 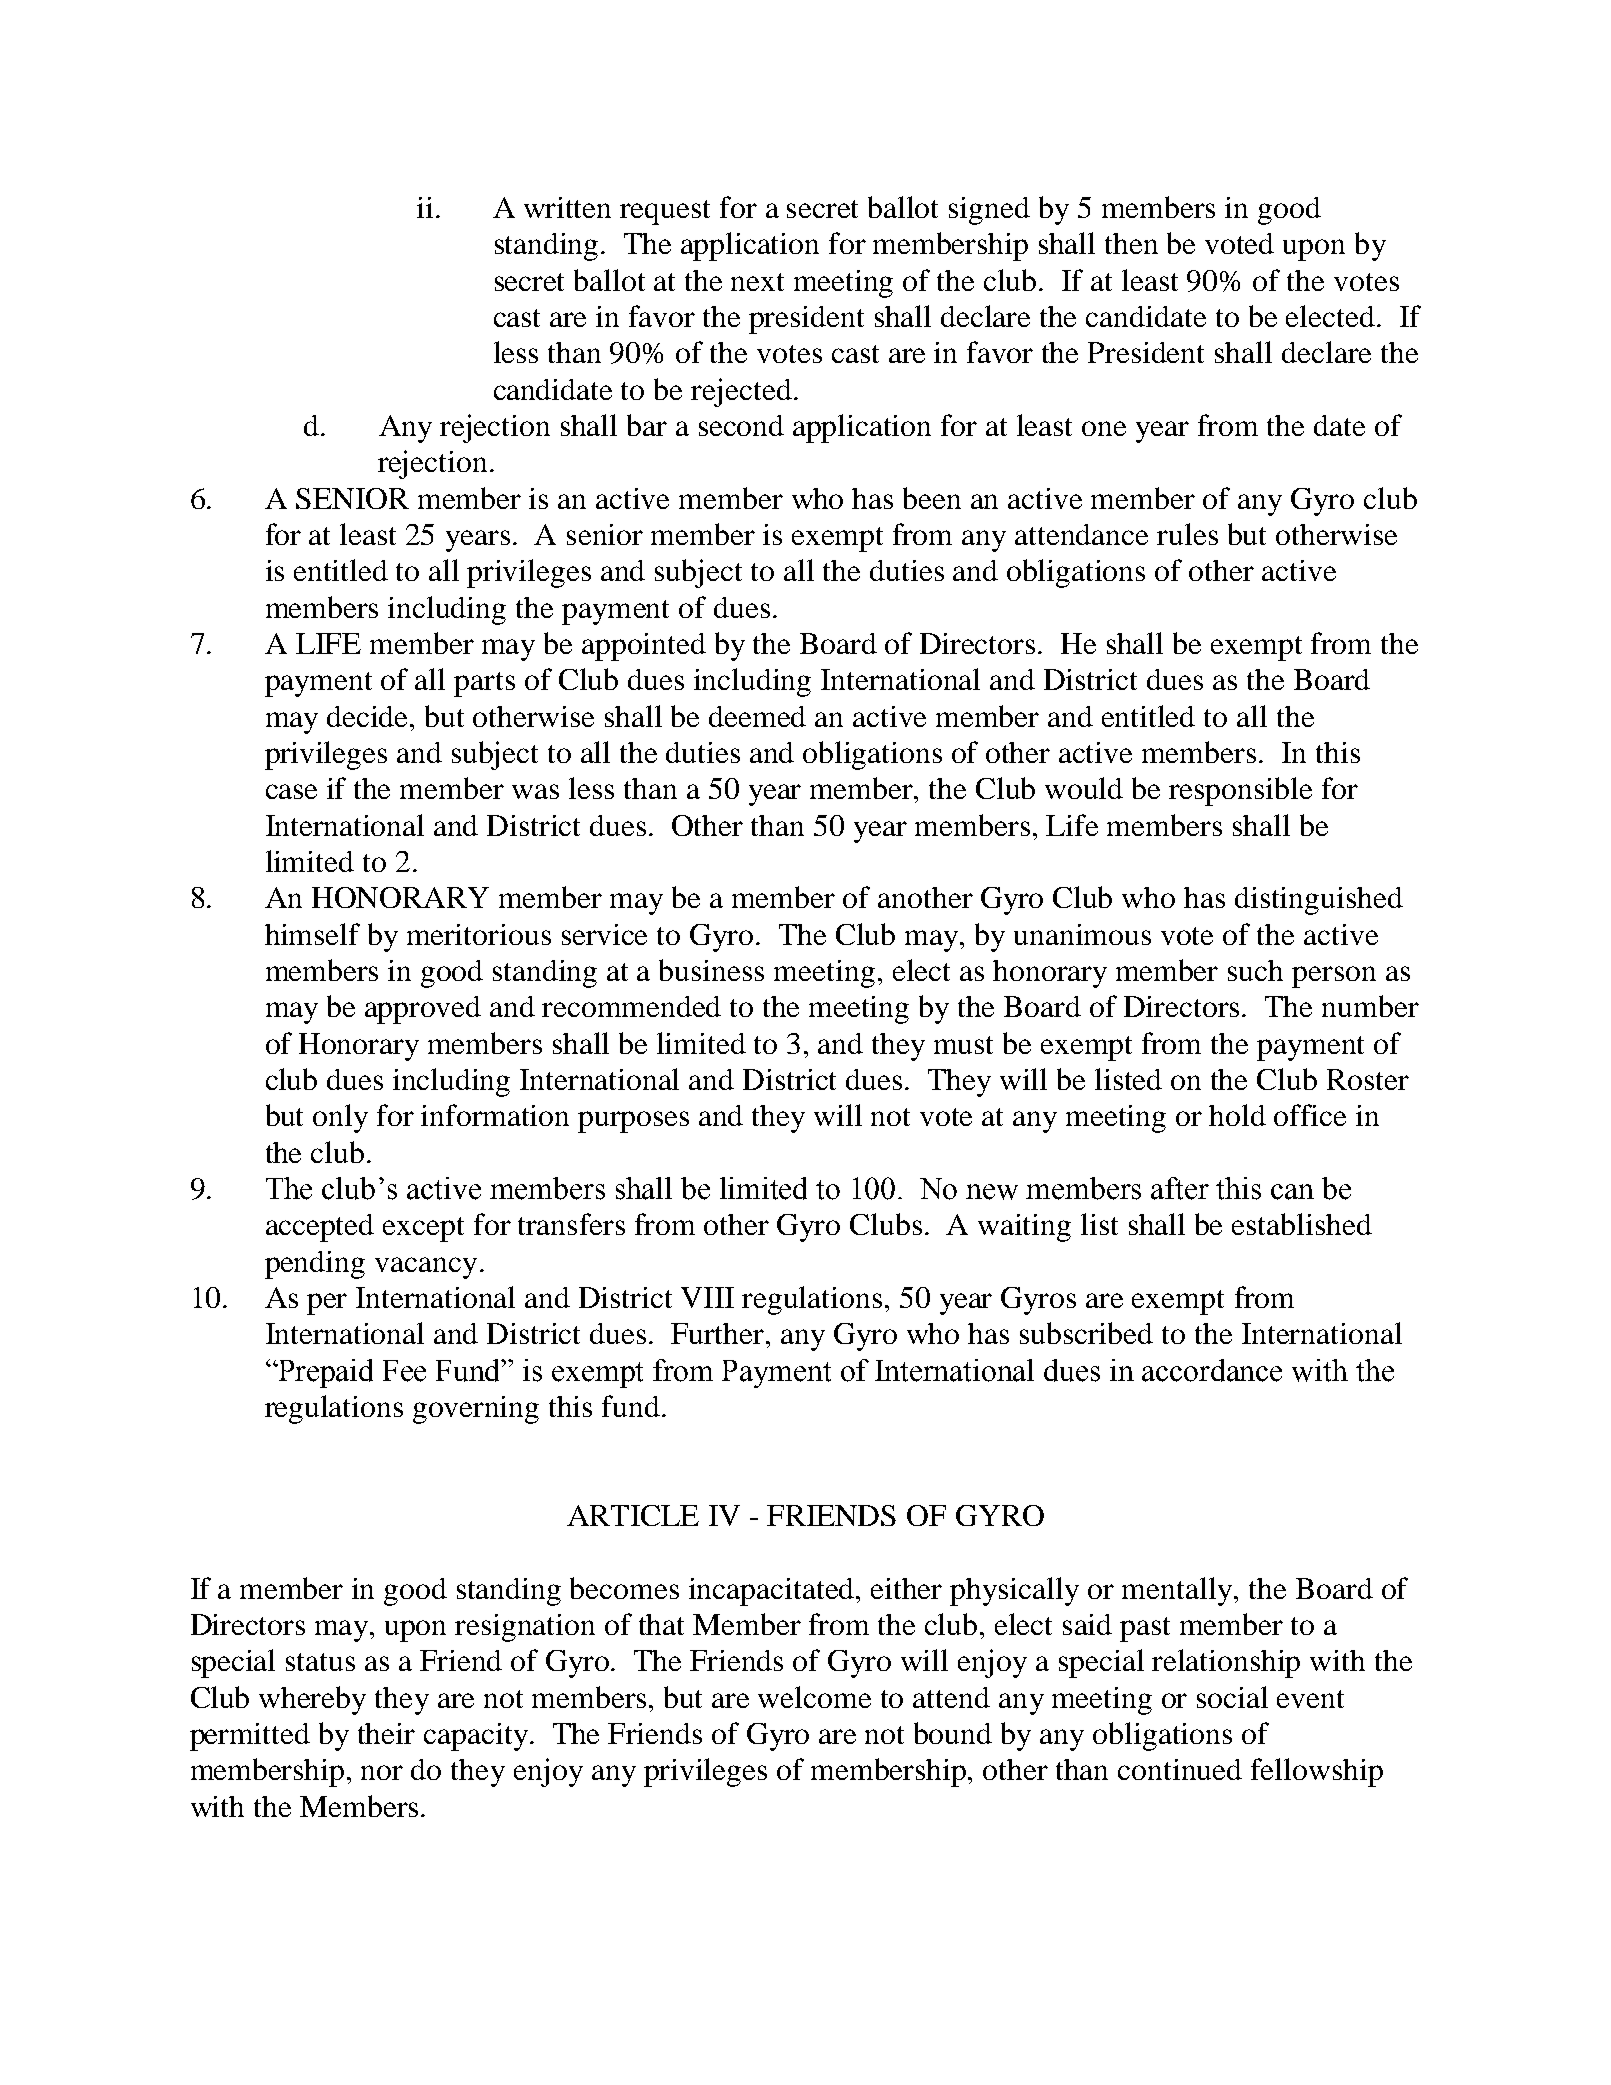 What do you see at coordinates (757, 282) in the image?
I see `next` at bounding box center [757, 282].
